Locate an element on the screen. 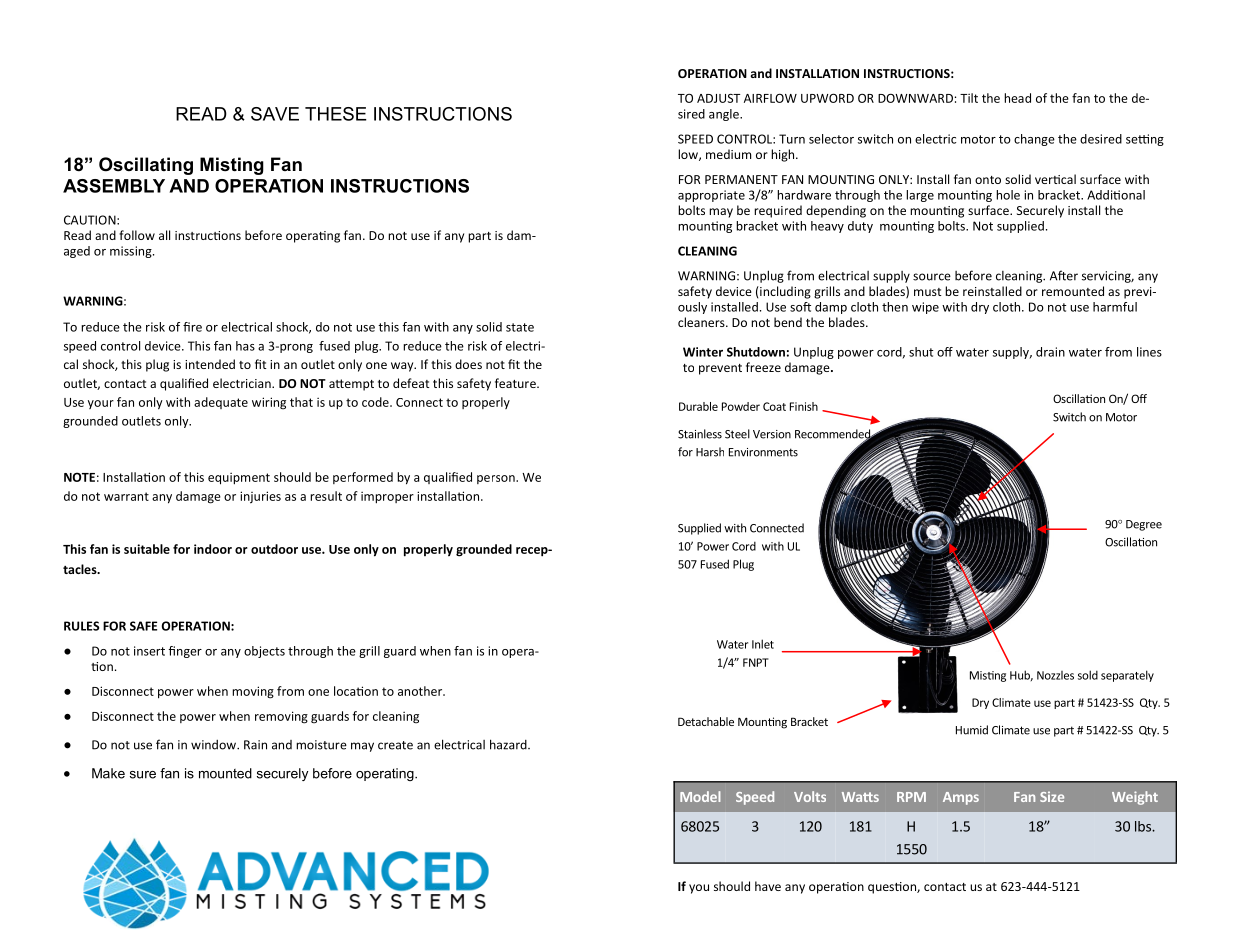 Image resolution: width=1233 pixels, height=952 pixels. equipment is located at coordinates (239, 478).
